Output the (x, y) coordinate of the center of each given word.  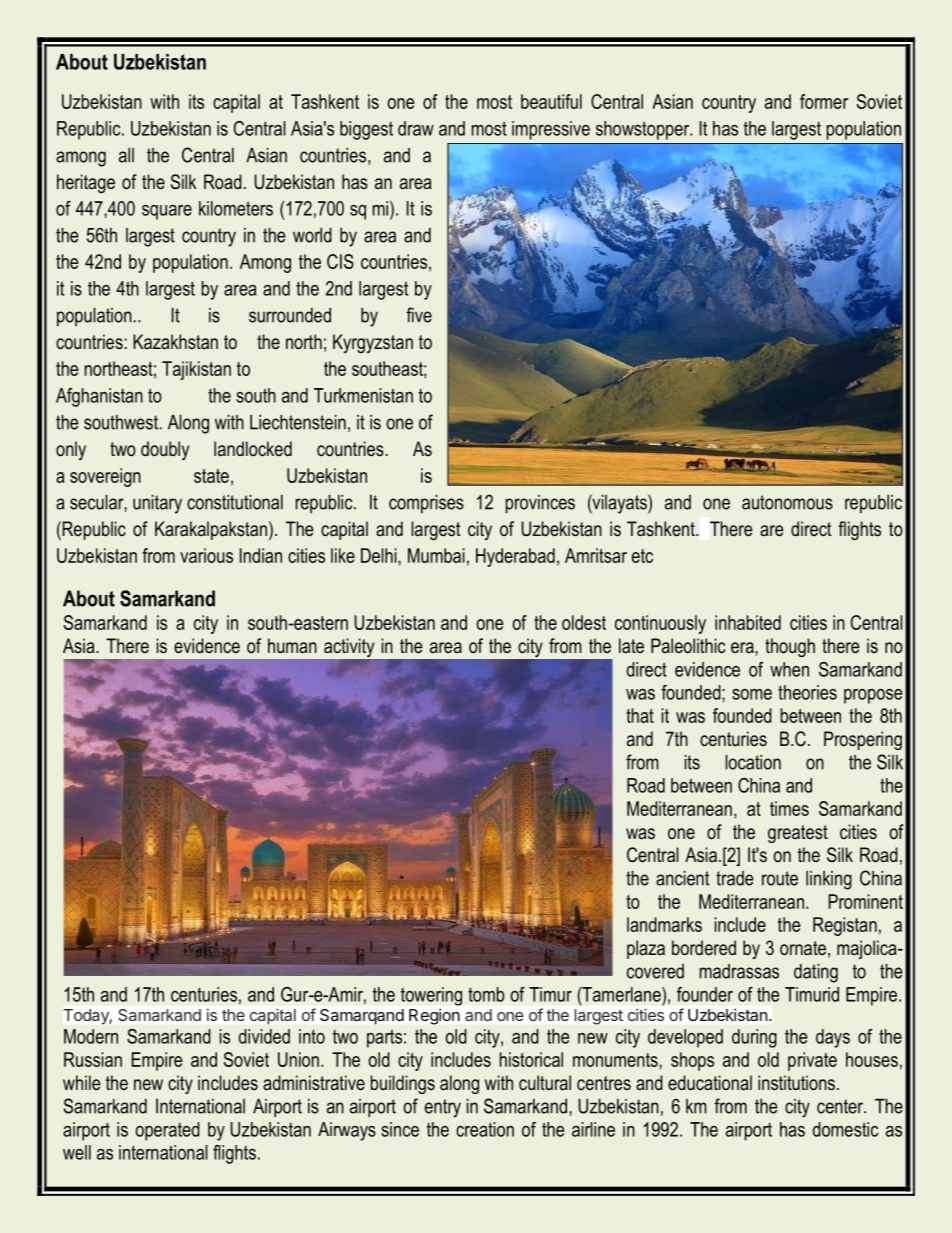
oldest (584, 622)
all (126, 155)
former (824, 101)
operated (167, 1131)
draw (416, 128)
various (206, 555)
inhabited (748, 622)
